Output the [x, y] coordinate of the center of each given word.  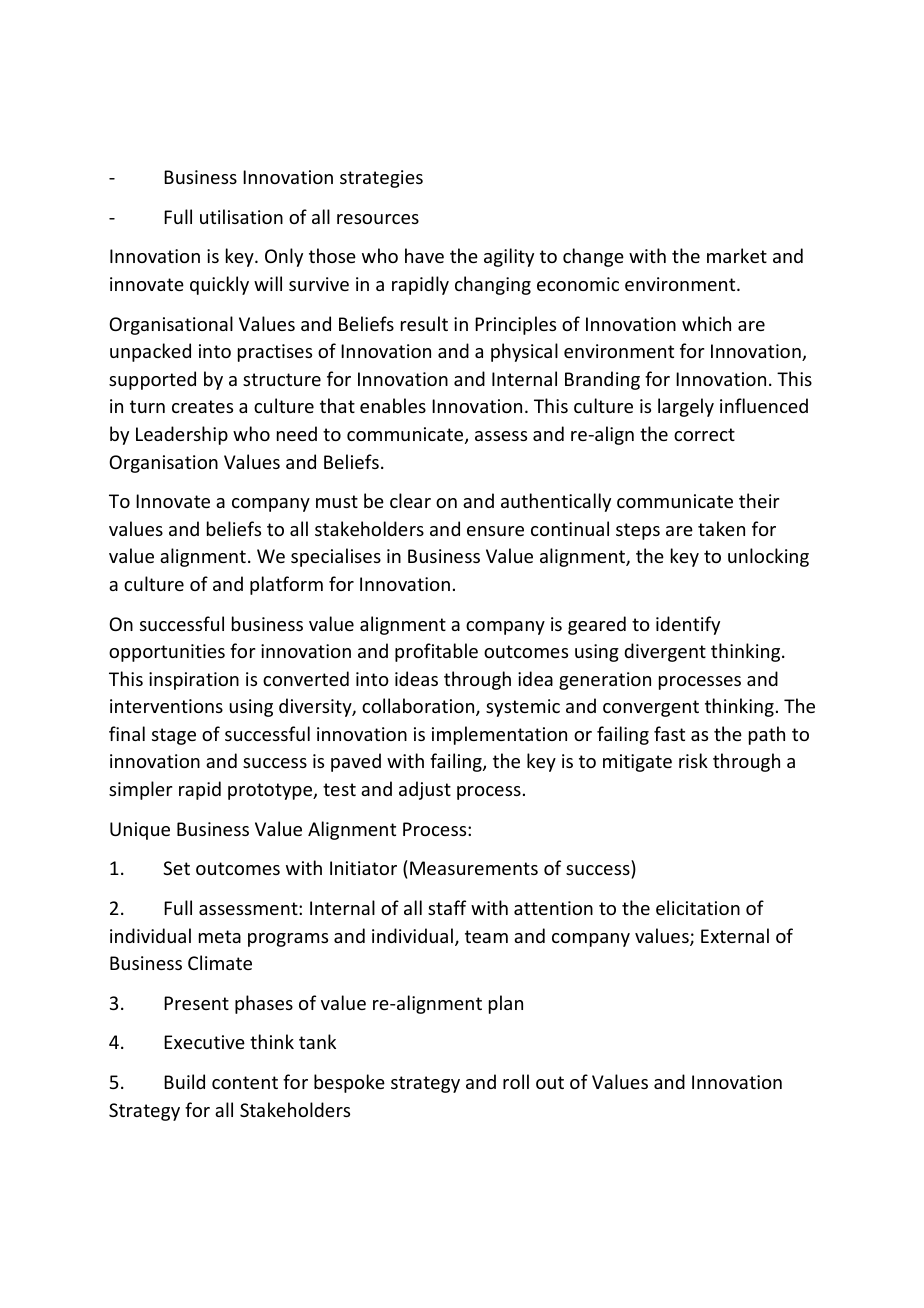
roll [516, 1081]
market [737, 255]
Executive [204, 1042]
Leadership [182, 435]
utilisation [241, 216]
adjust [425, 790]
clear [410, 500]
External [735, 935]
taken [721, 528]
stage [174, 736]
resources [378, 219]
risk [693, 760]
